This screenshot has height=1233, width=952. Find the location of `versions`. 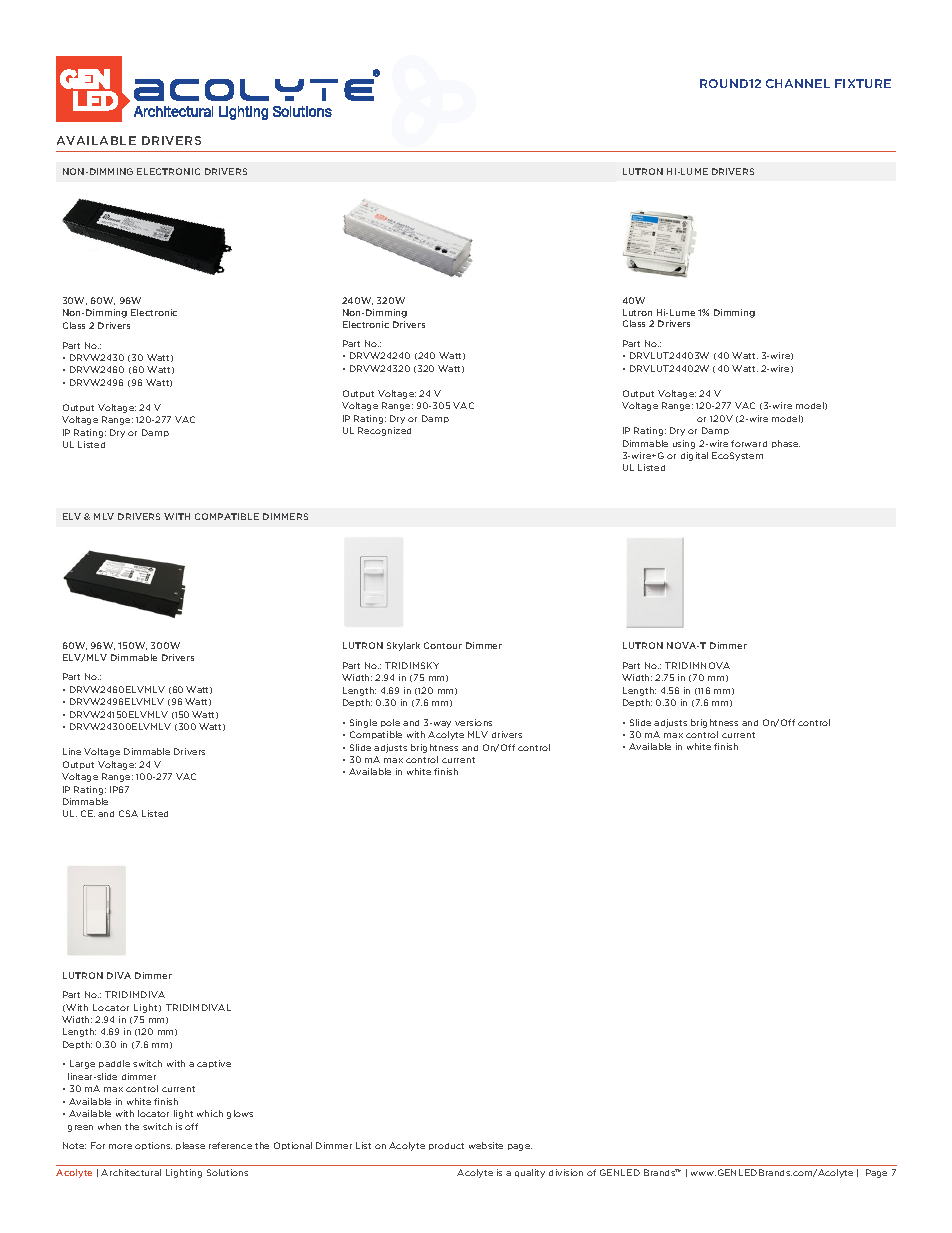

versions is located at coordinates (473, 722).
